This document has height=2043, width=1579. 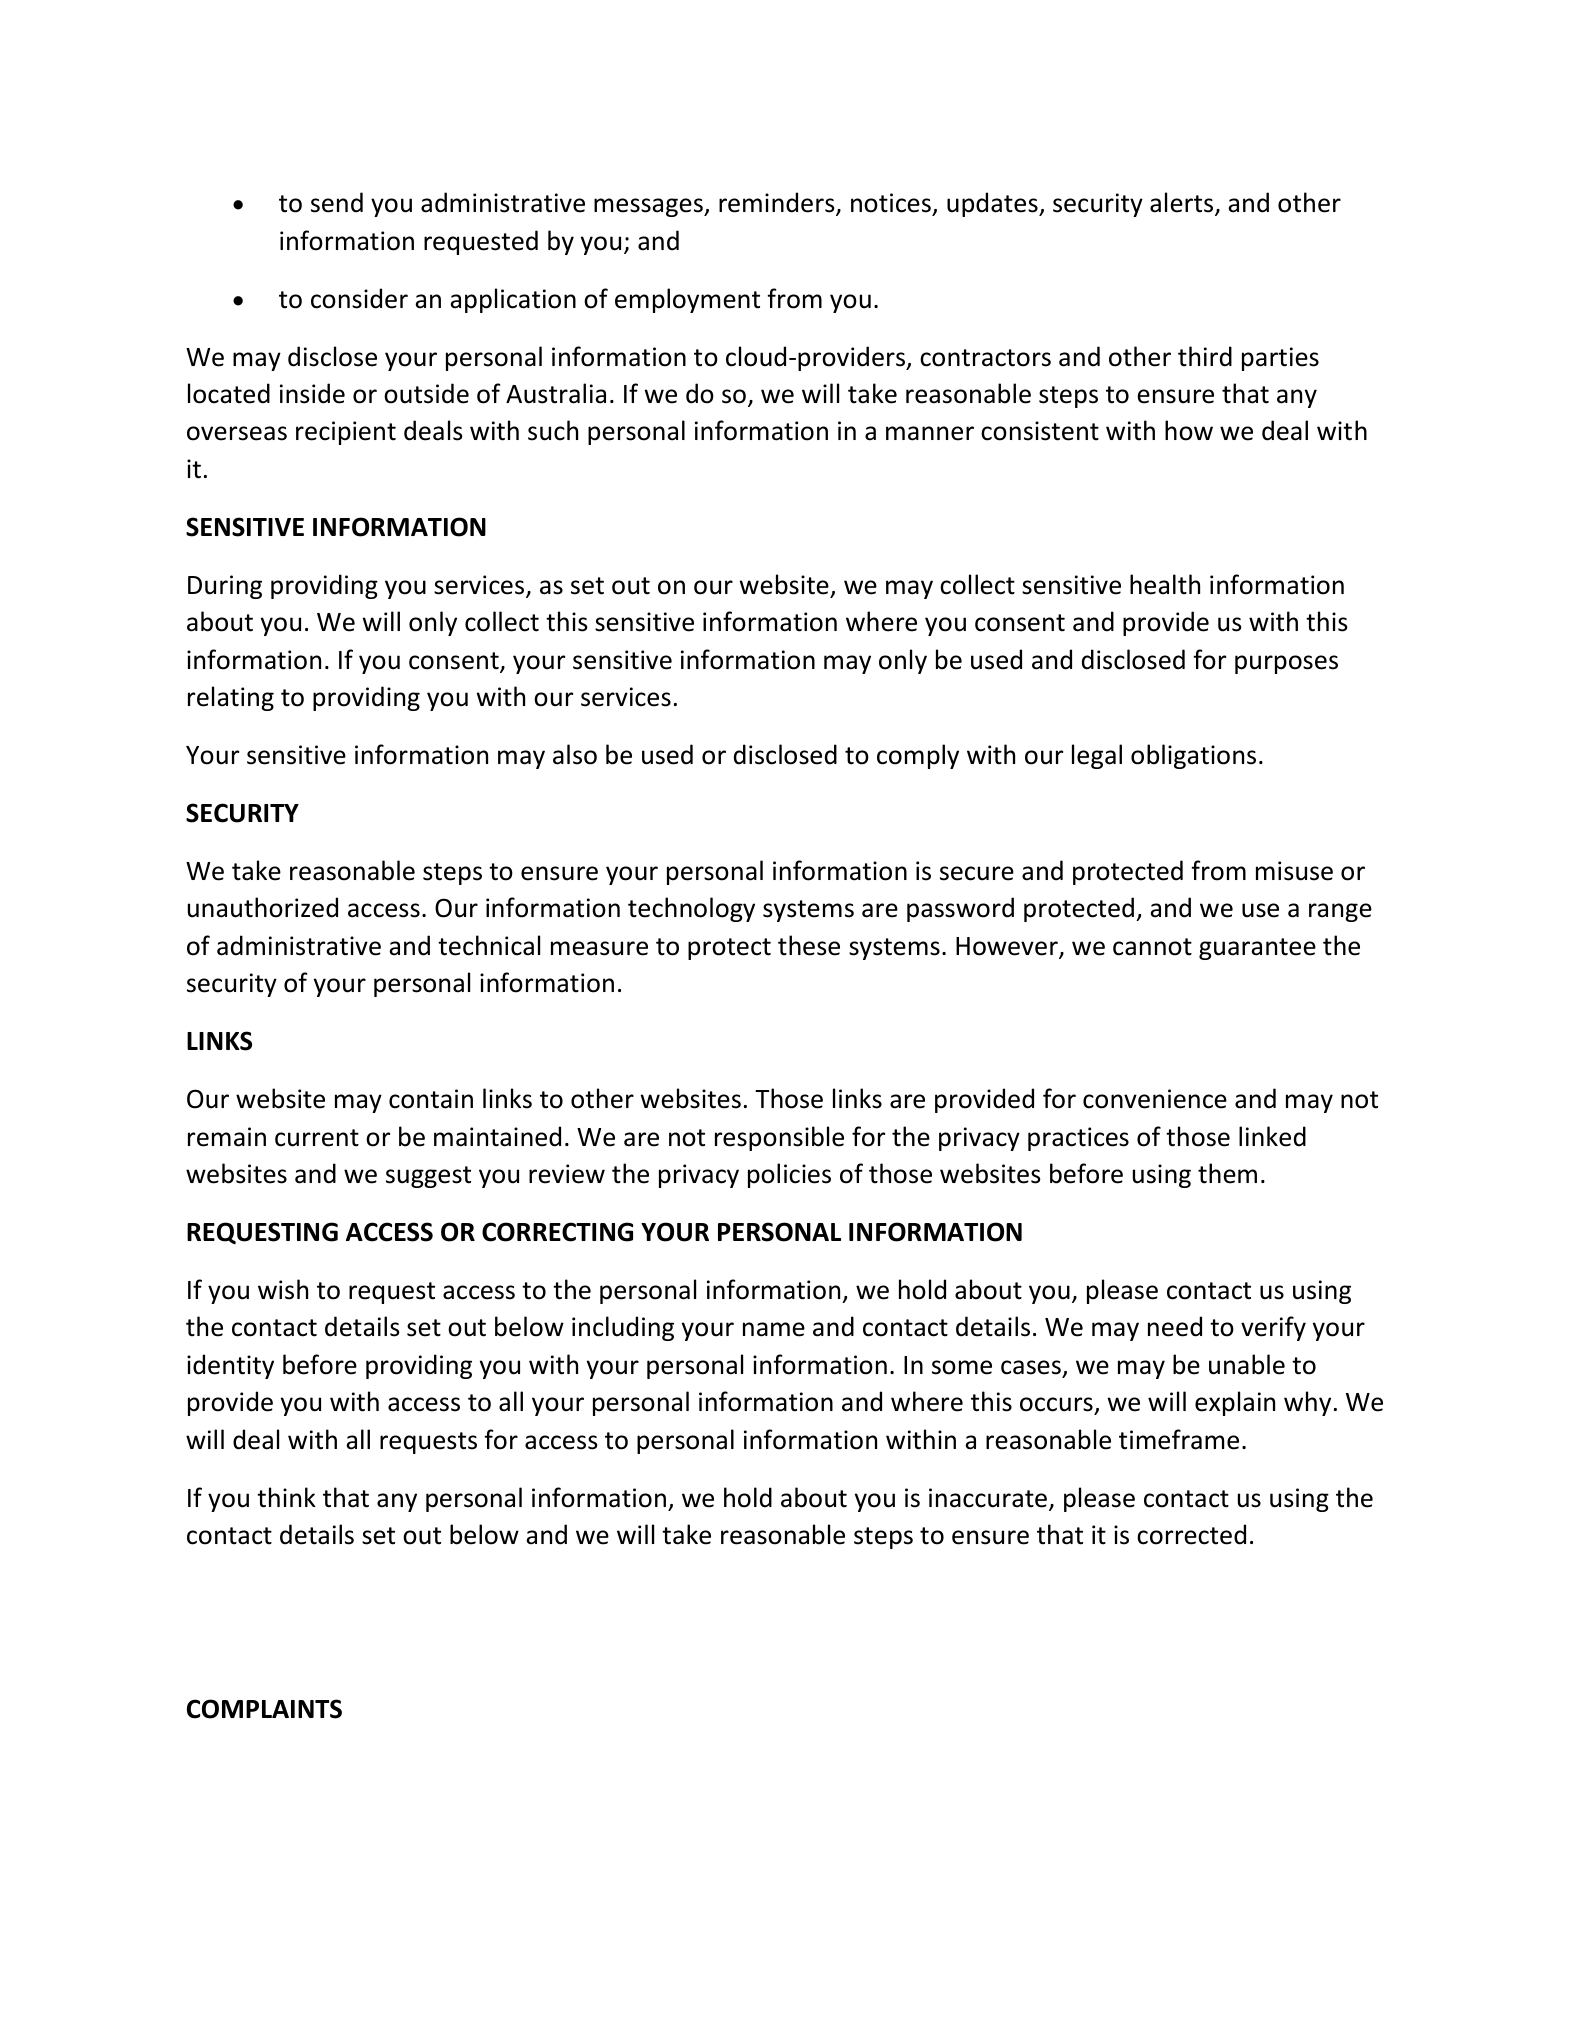 I want to click on guarantee, so click(x=1257, y=949).
